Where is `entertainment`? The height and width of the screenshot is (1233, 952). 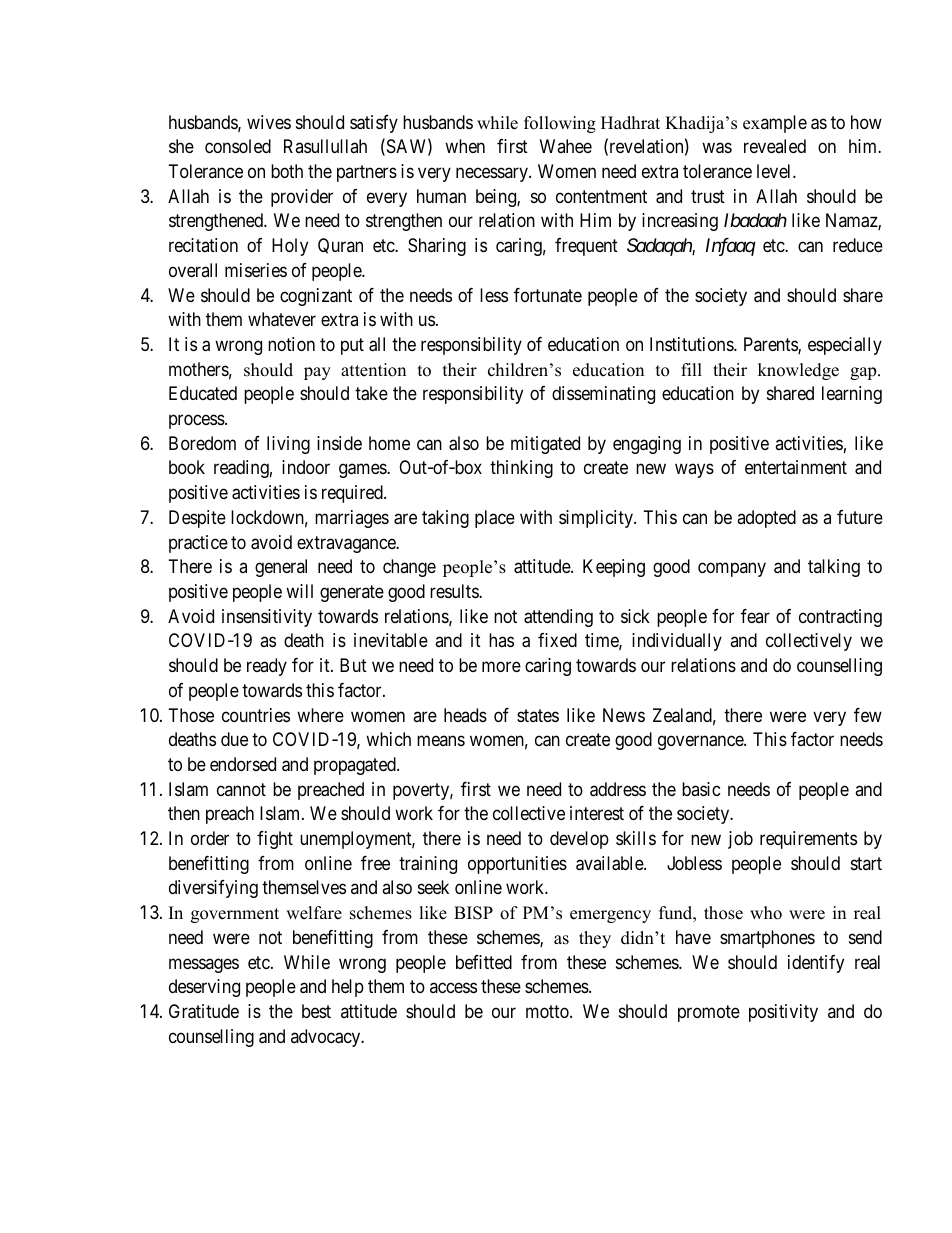
entertainment is located at coordinates (796, 467).
